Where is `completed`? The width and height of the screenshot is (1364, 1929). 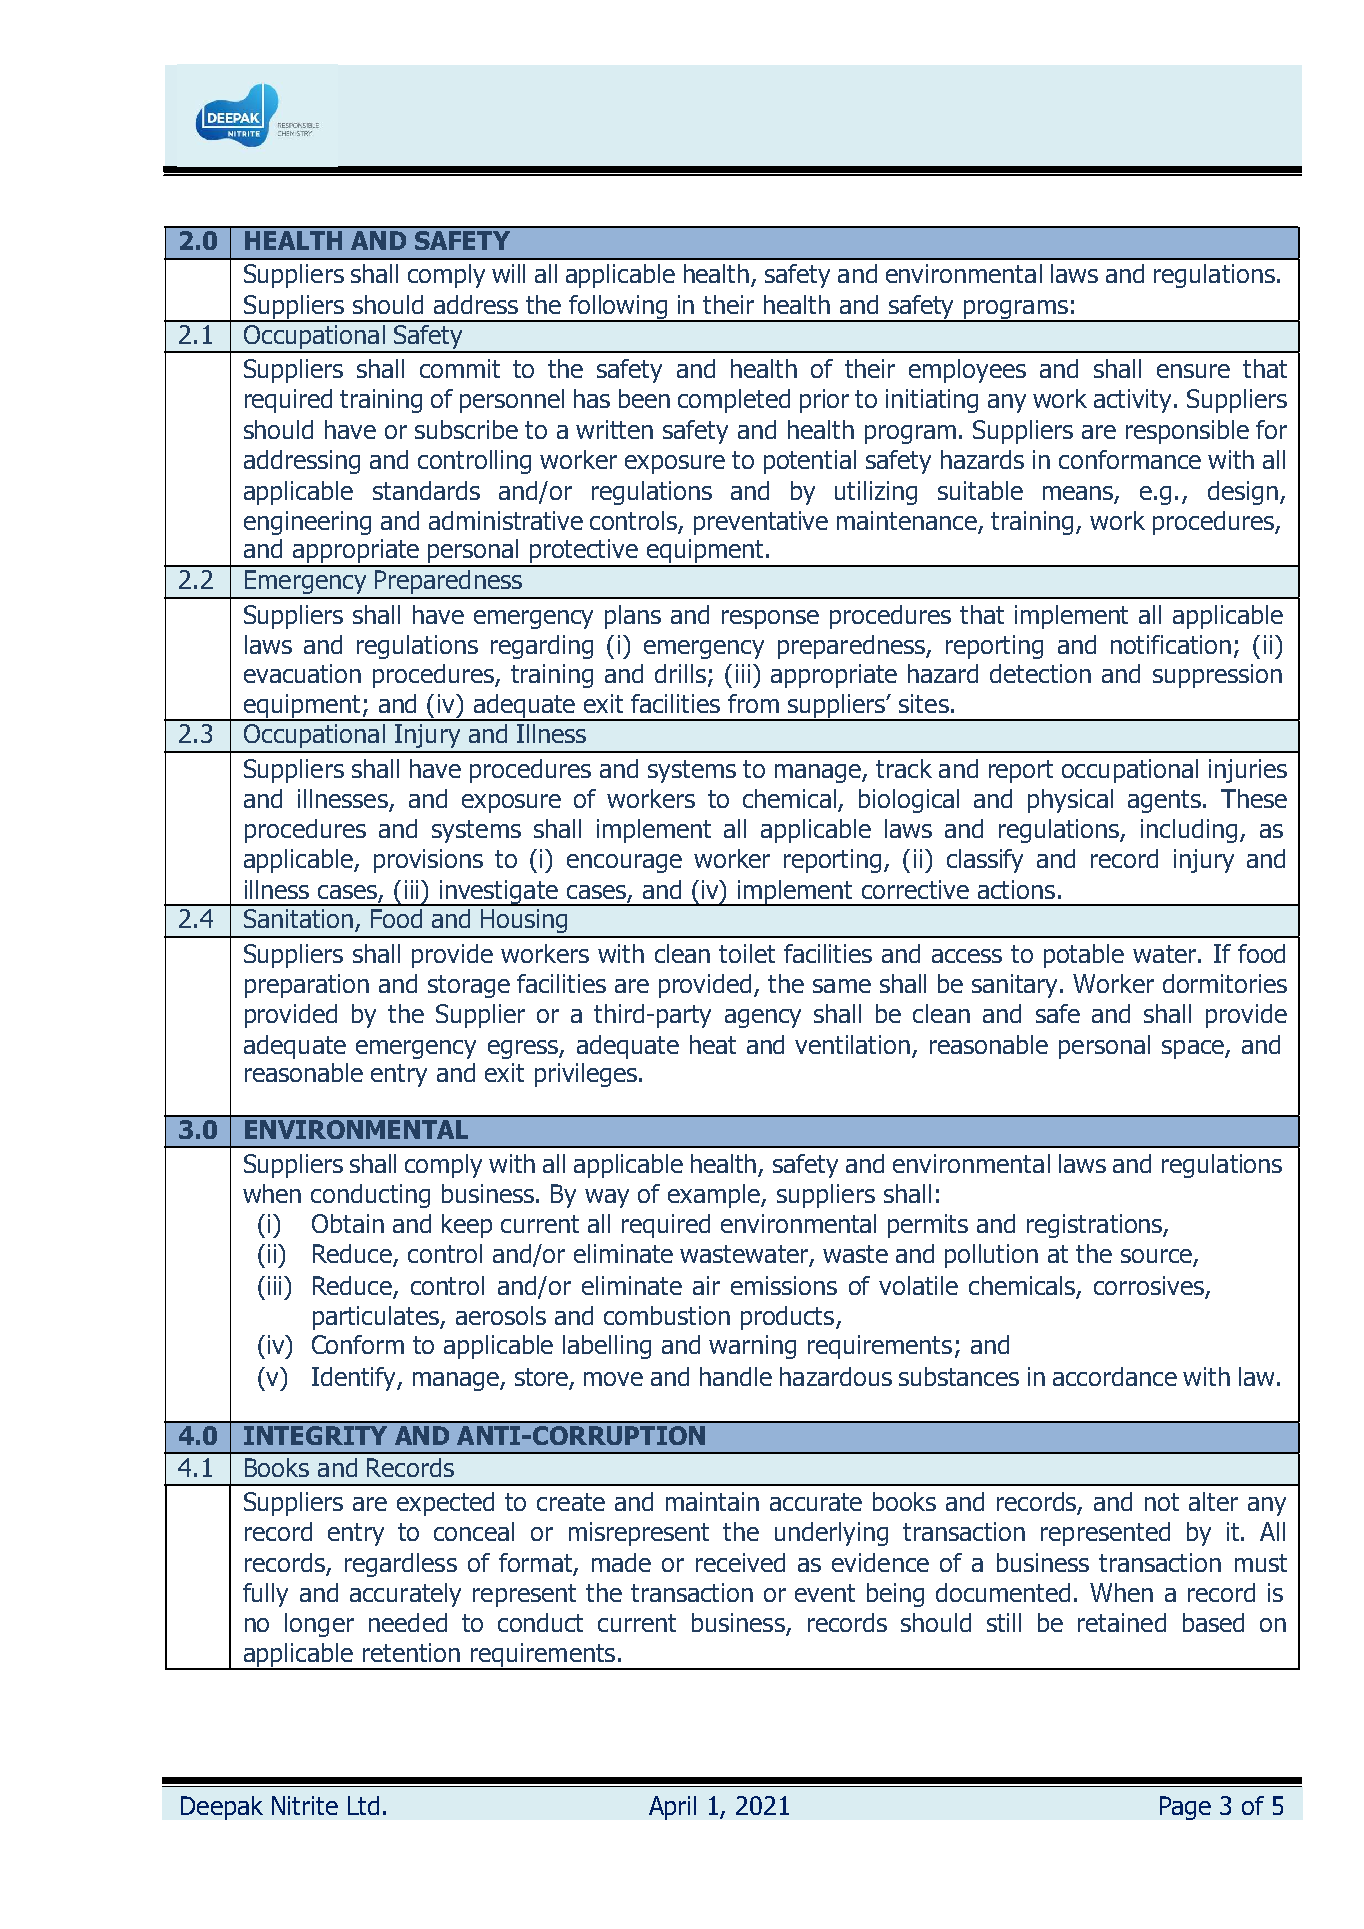
completed is located at coordinates (734, 401).
